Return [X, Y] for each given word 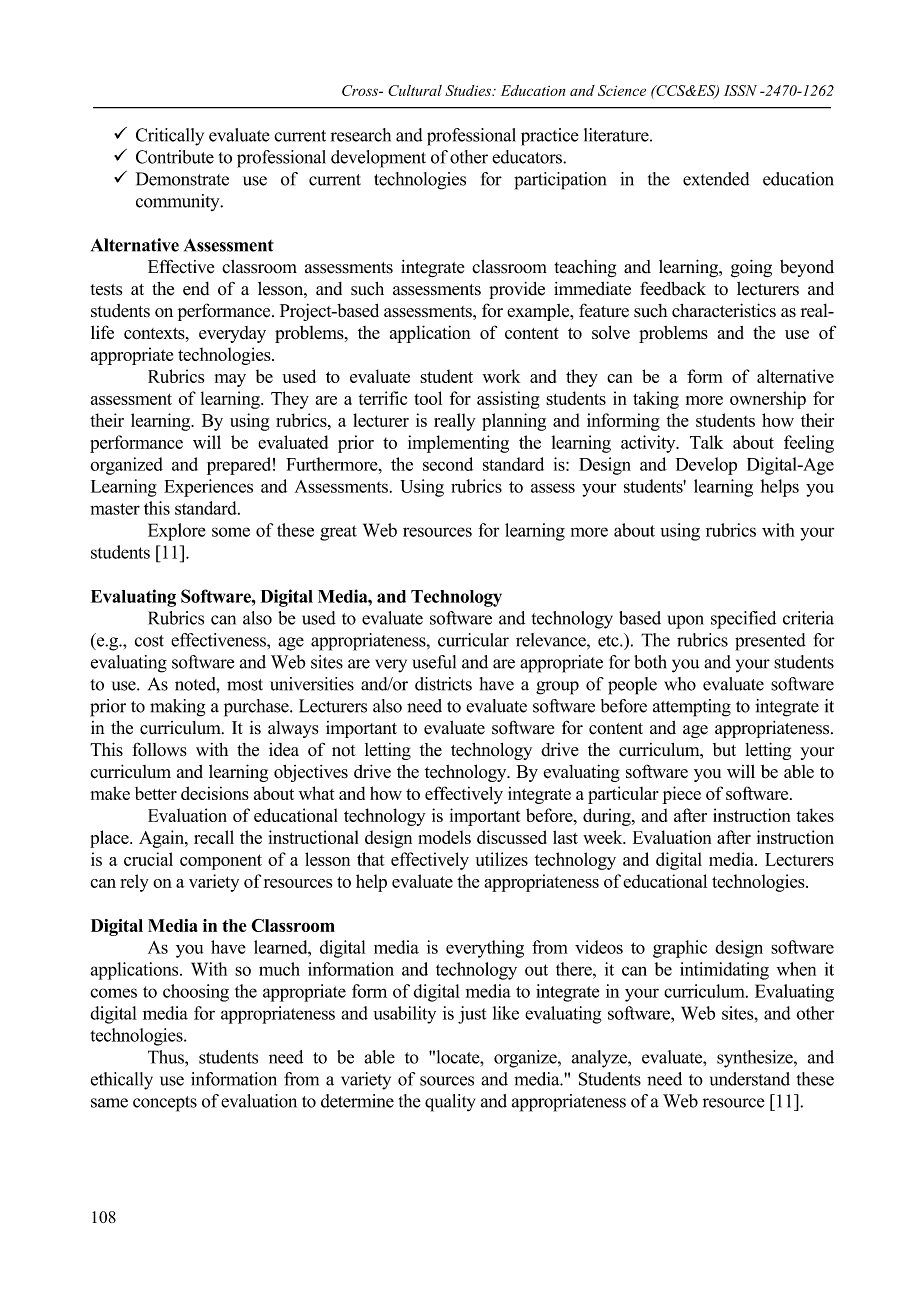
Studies [469, 90]
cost [149, 641]
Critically [170, 137]
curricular [473, 640]
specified [743, 620]
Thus [167, 1057]
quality [450, 1103]
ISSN [740, 90]
